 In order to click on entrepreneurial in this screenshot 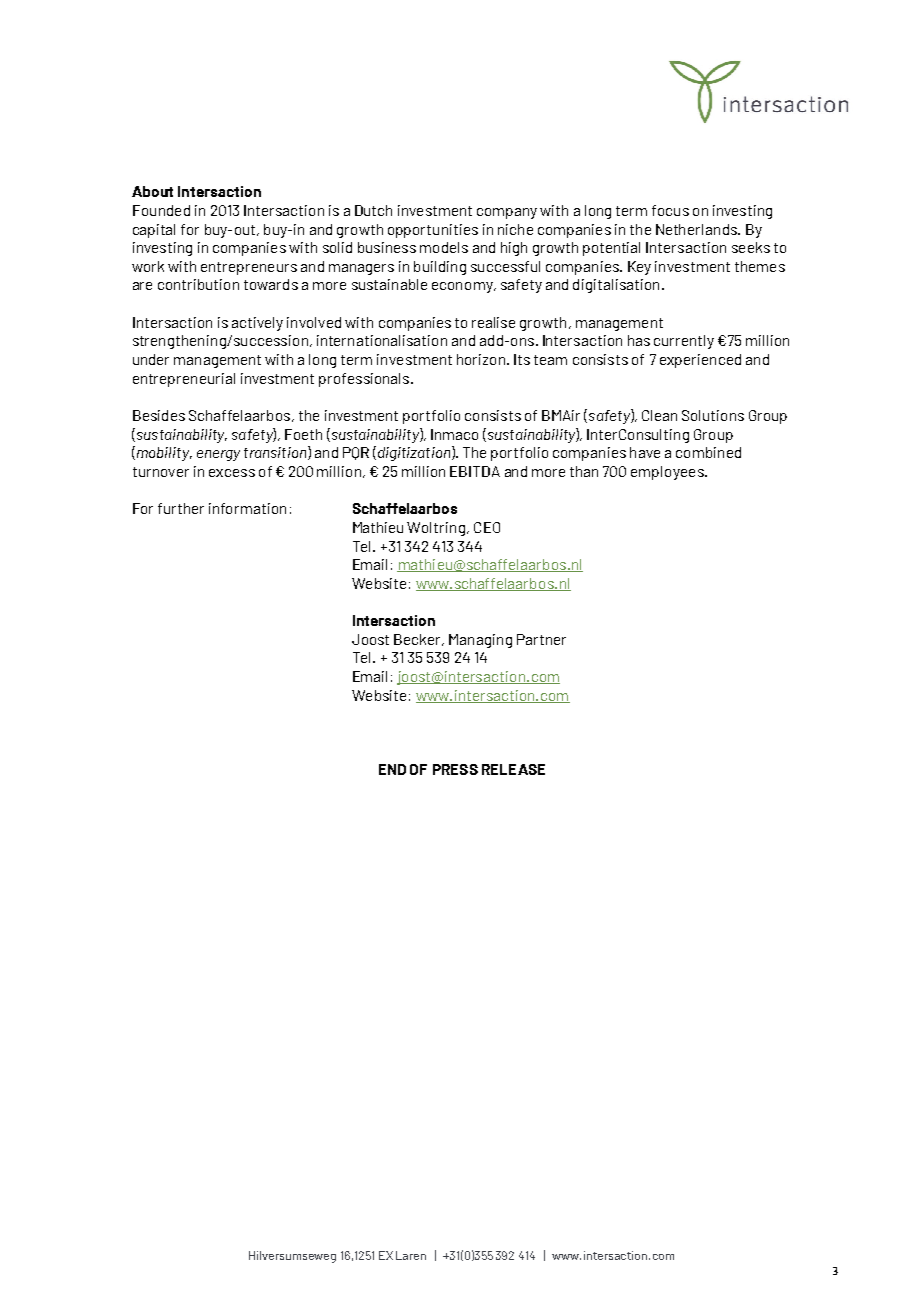, I will do `click(184, 380)`.
